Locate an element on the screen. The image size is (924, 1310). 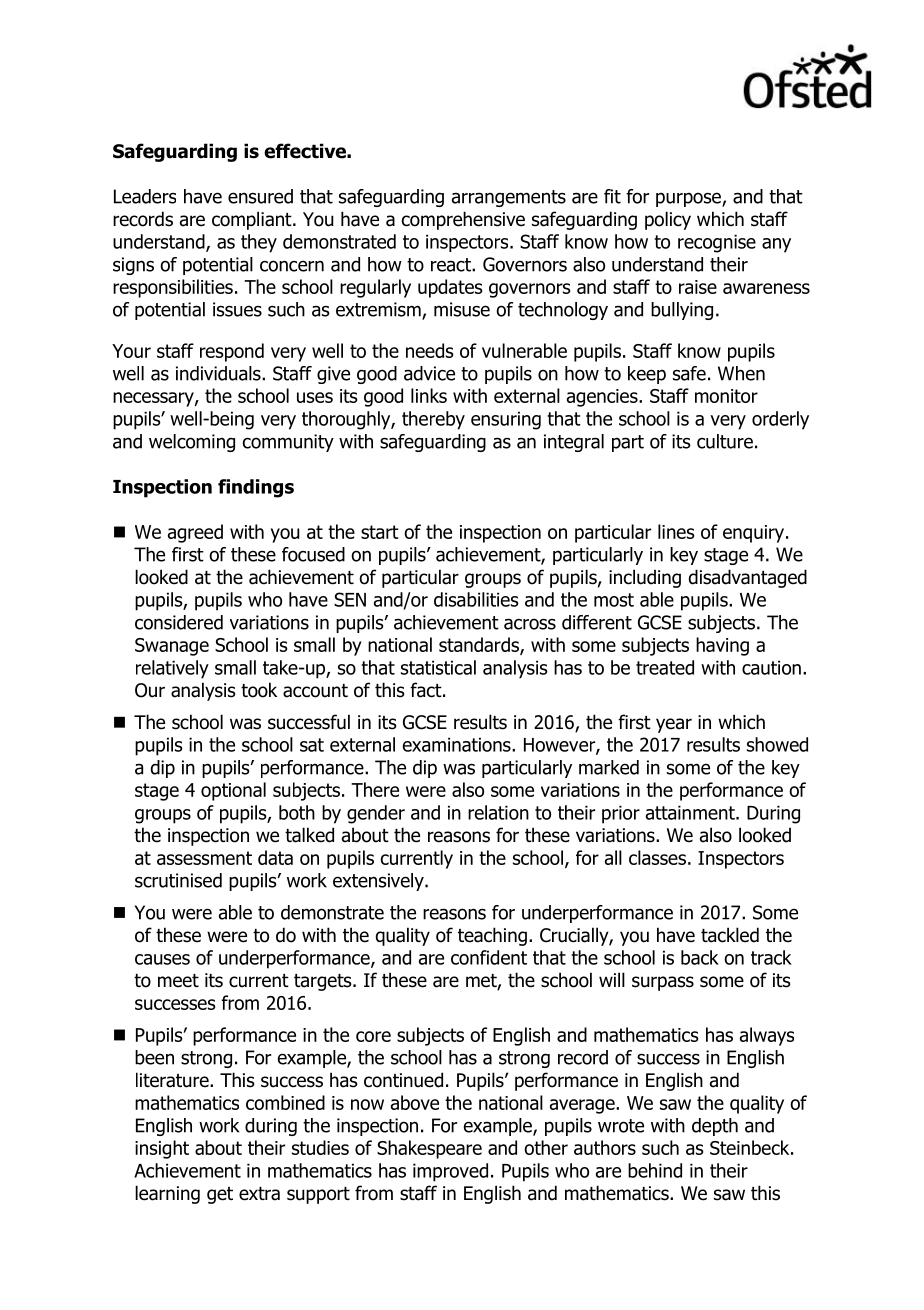
relation is located at coordinates (498, 812).
